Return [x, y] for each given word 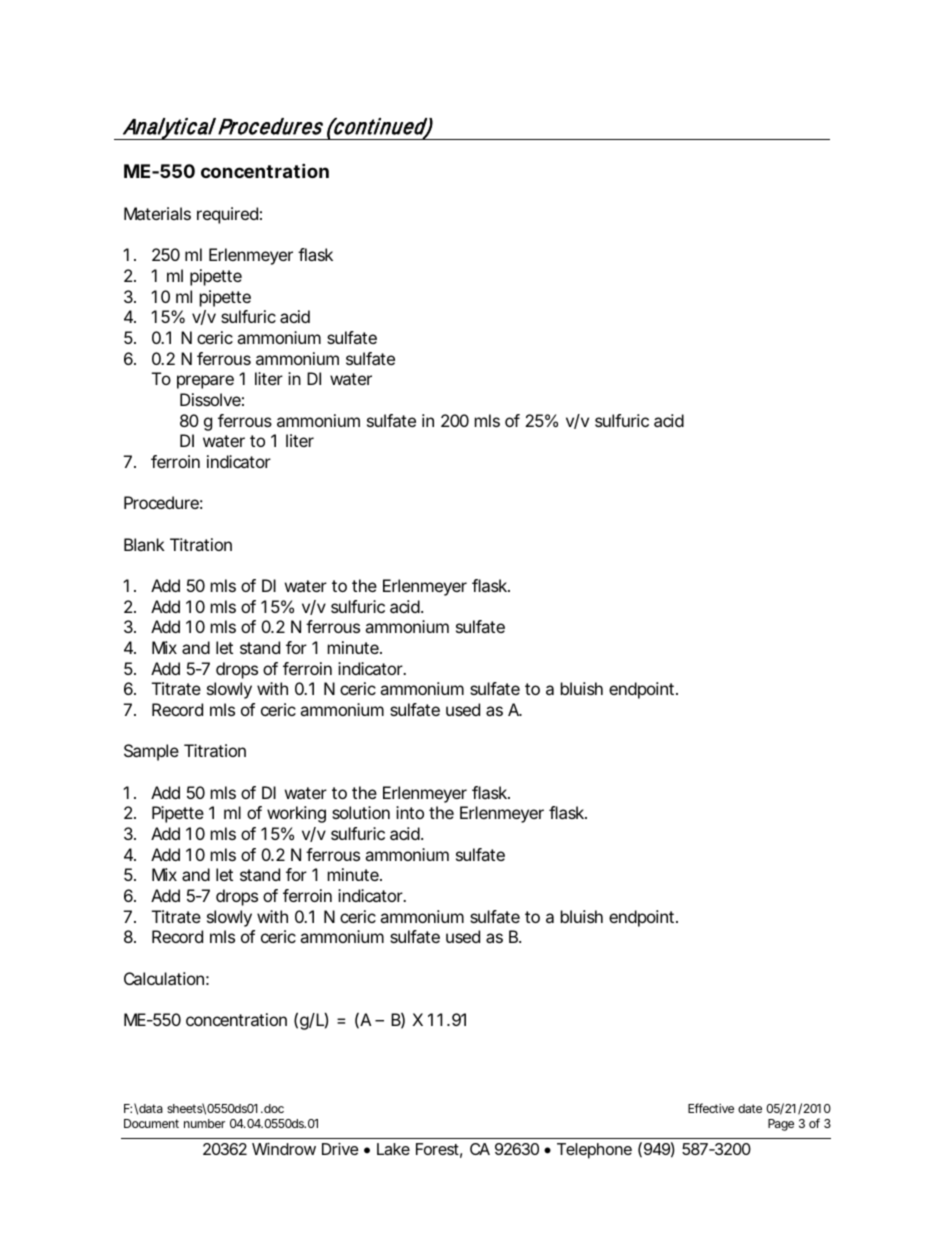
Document [151, 1123]
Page [781, 1125]
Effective [711, 1108]
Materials [157, 213]
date [750, 1108]
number [204, 1123]
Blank [144, 544]
